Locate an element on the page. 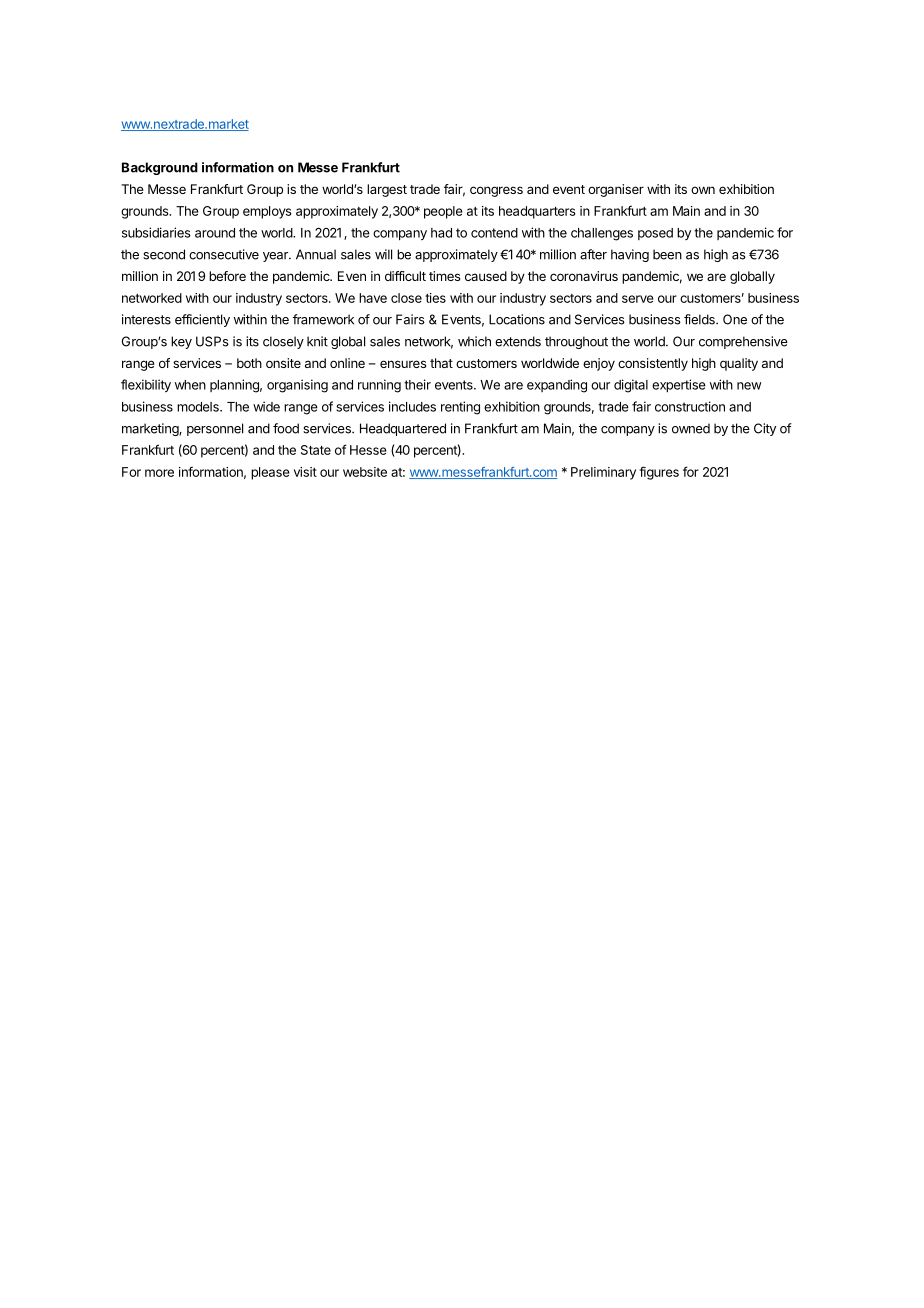  please is located at coordinates (270, 473).
